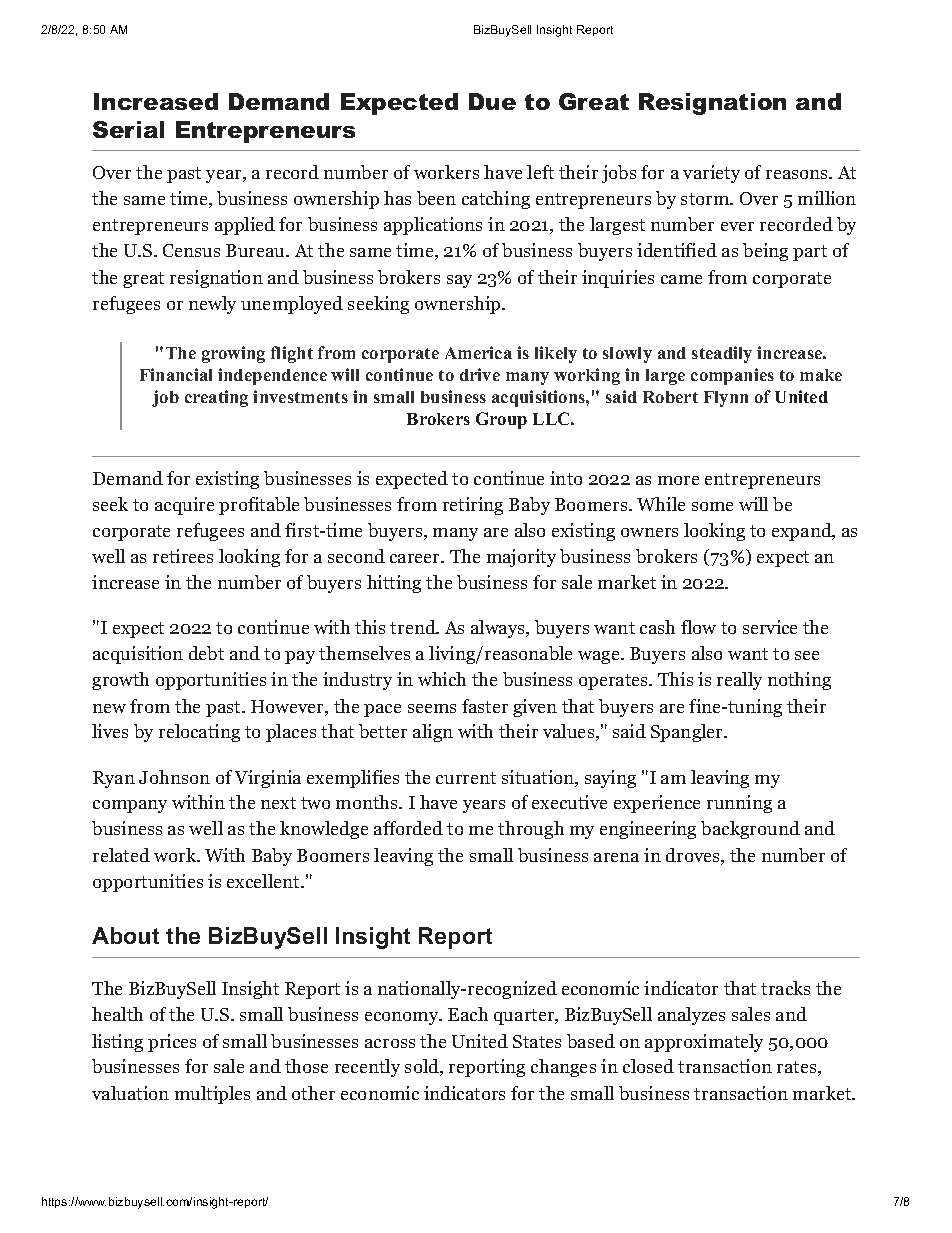 This screenshot has width=952, height=1233. Describe the element at coordinates (711, 174) in the screenshot. I see `variety` at that location.
